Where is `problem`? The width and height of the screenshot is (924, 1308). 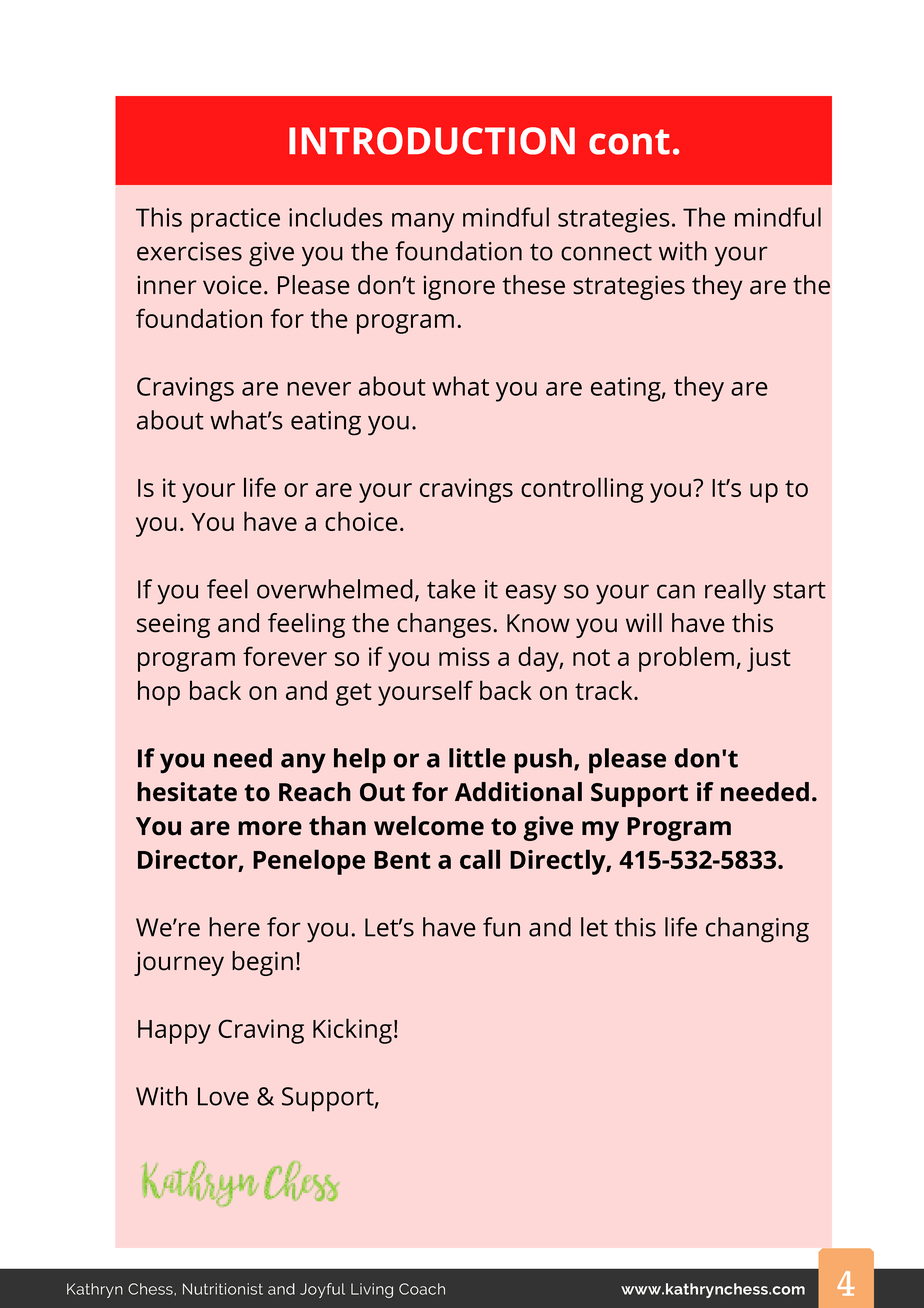 problem is located at coordinates (686, 659).
